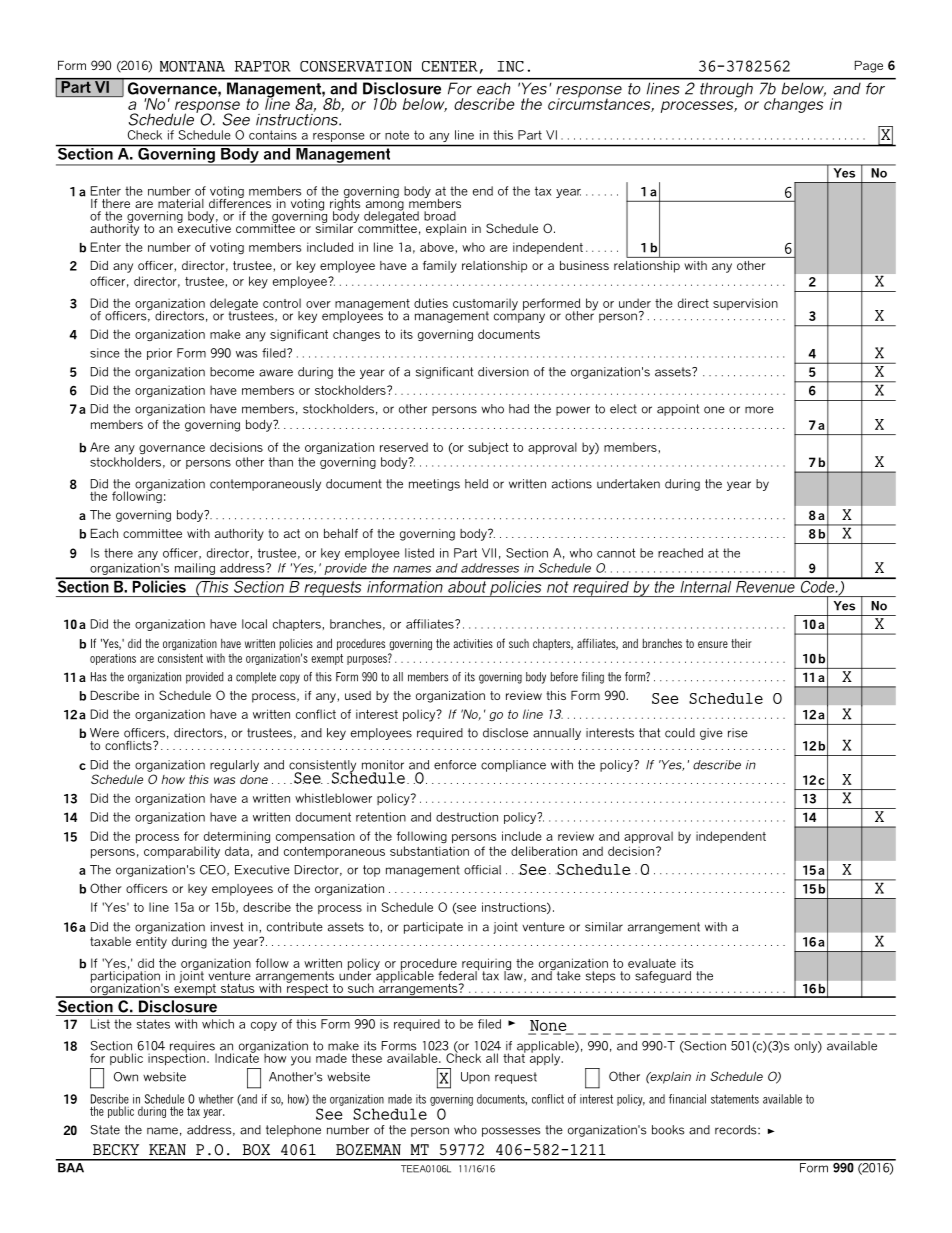 This screenshot has width=952, height=1233. Describe the element at coordinates (397, 135) in the screenshot. I see `note` at that location.
